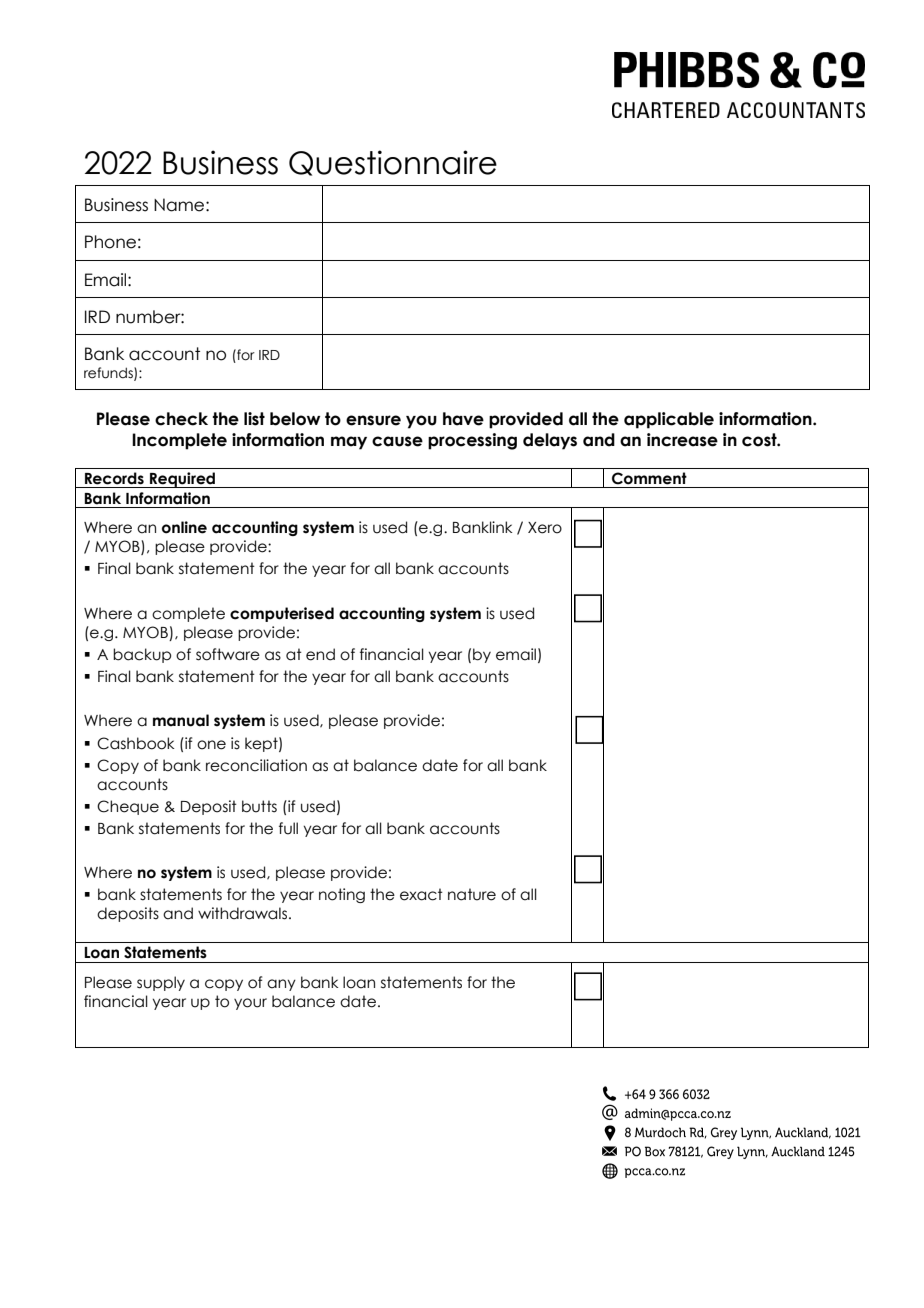 Image resolution: width=924 pixels, height=1308 pixels. I want to click on applicable, so click(669, 420).
